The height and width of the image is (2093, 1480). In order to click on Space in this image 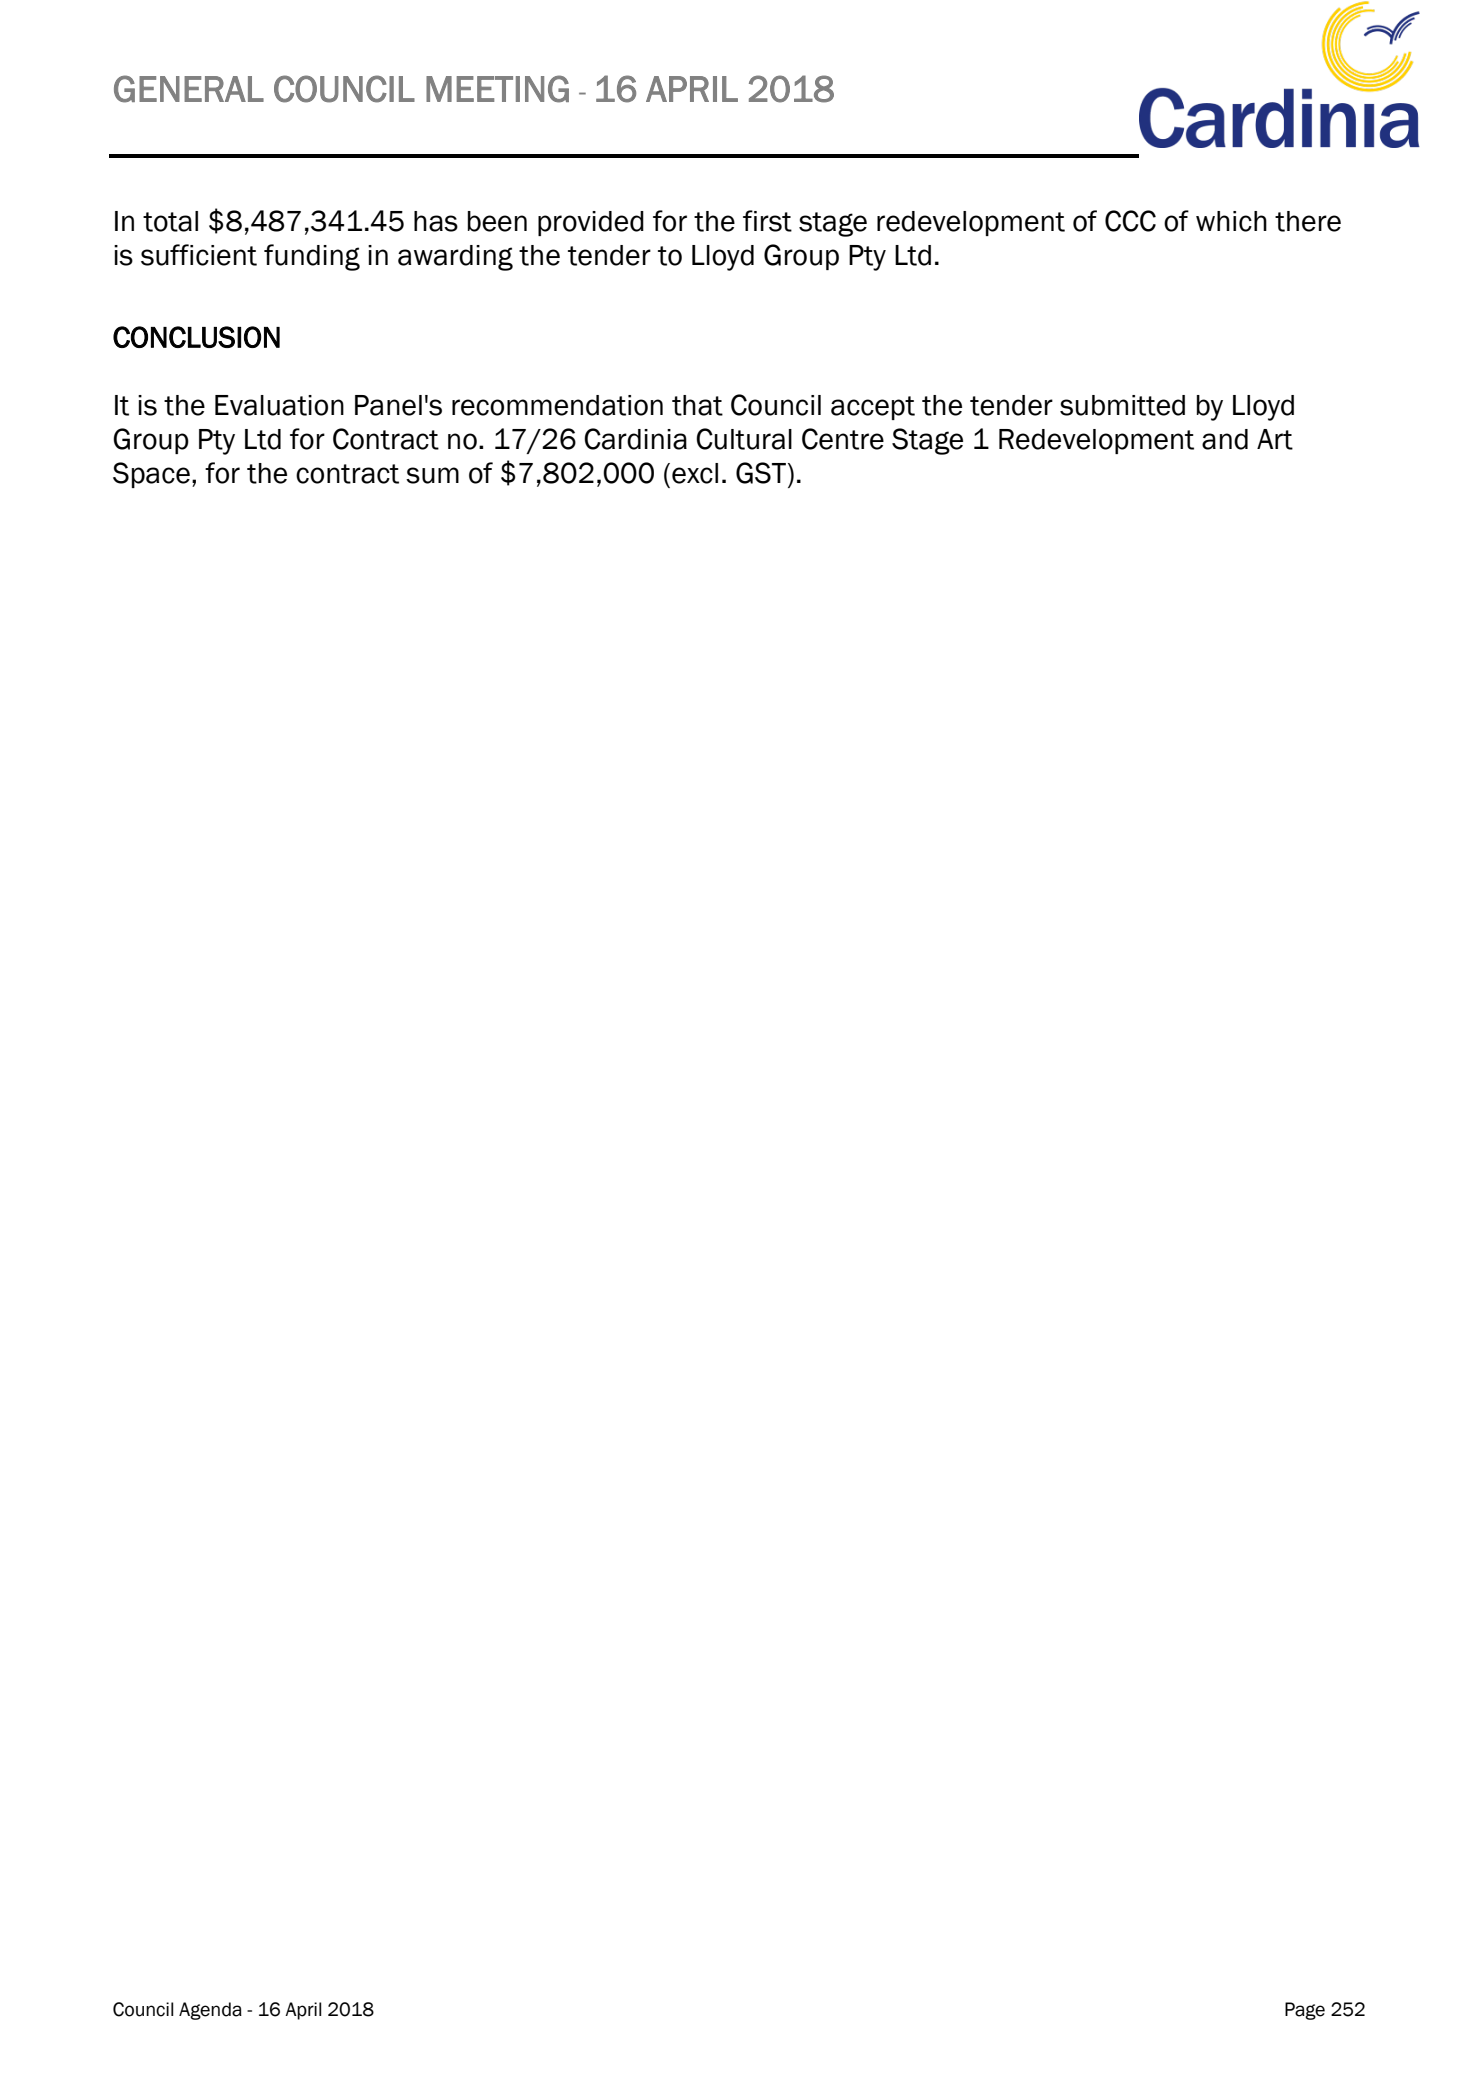, I will do `click(151, 475)`.
